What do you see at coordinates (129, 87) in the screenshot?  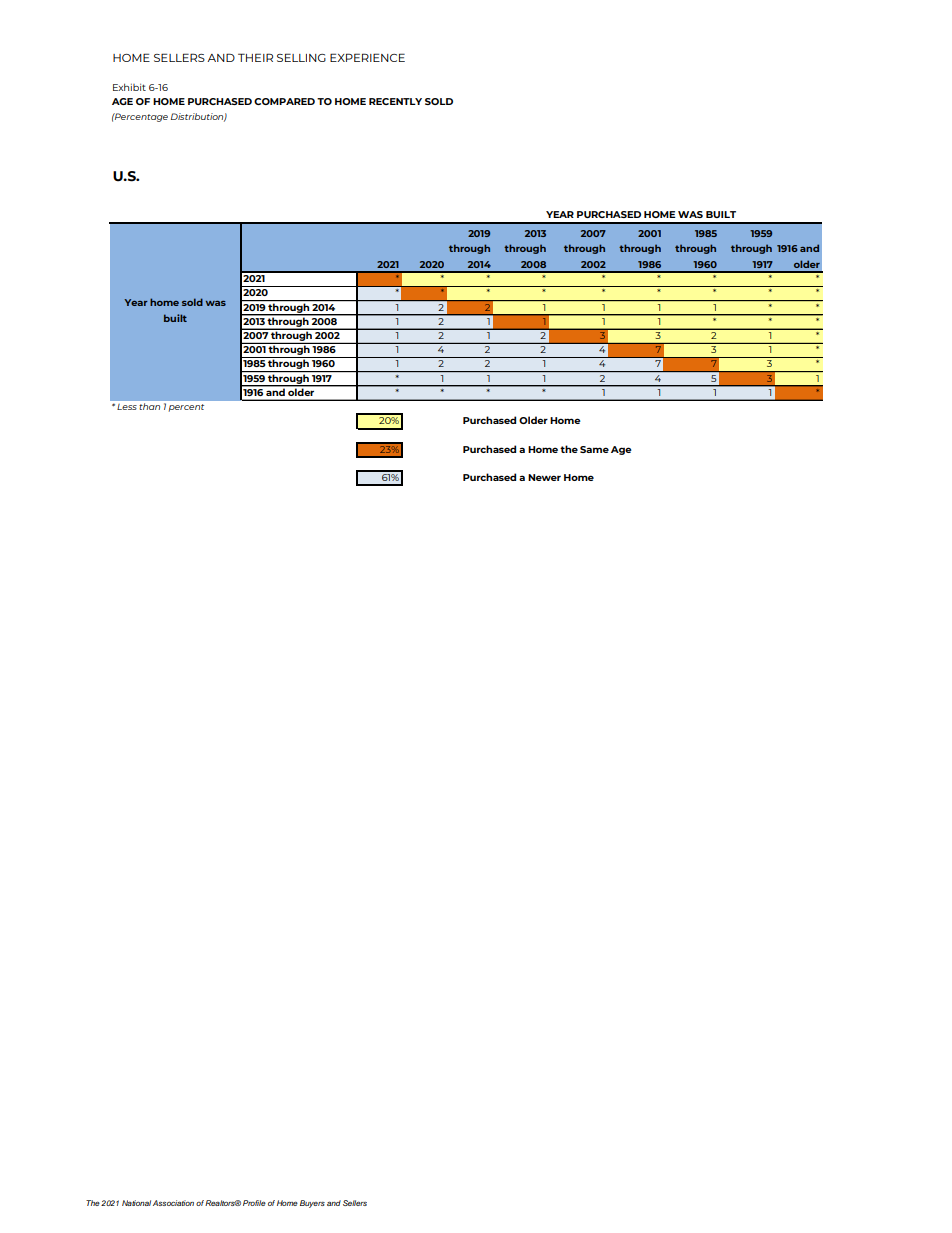 I see `Exhibit` at bounding box center [129, 87].
